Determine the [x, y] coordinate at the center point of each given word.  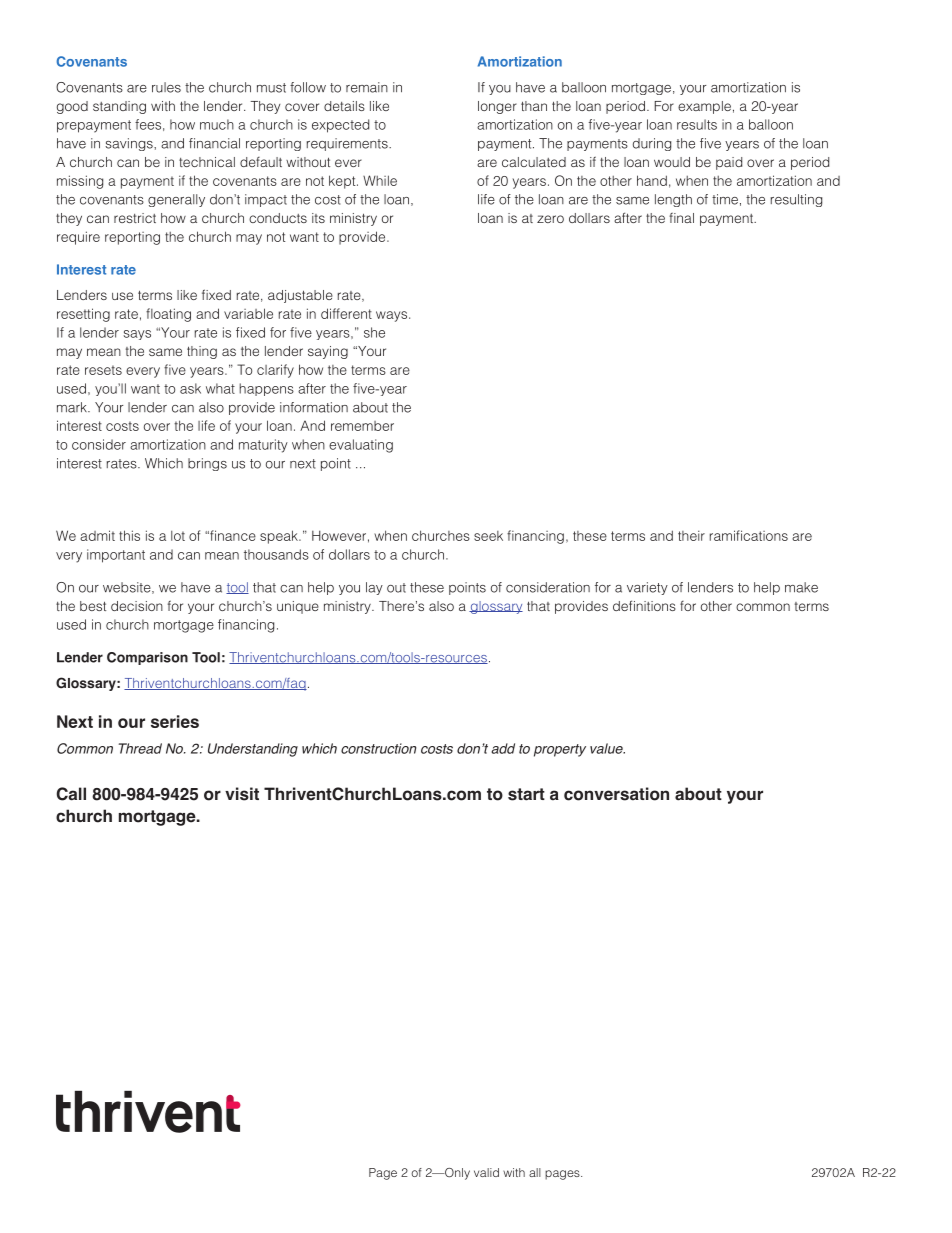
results [697, 124]
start [526, 794]
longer [497, 107]
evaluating [361, 446]
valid [486, 1172]
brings [207, 464]
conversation [616, 794]
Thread [140, 748]
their [691, 535]
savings [130, 144]
